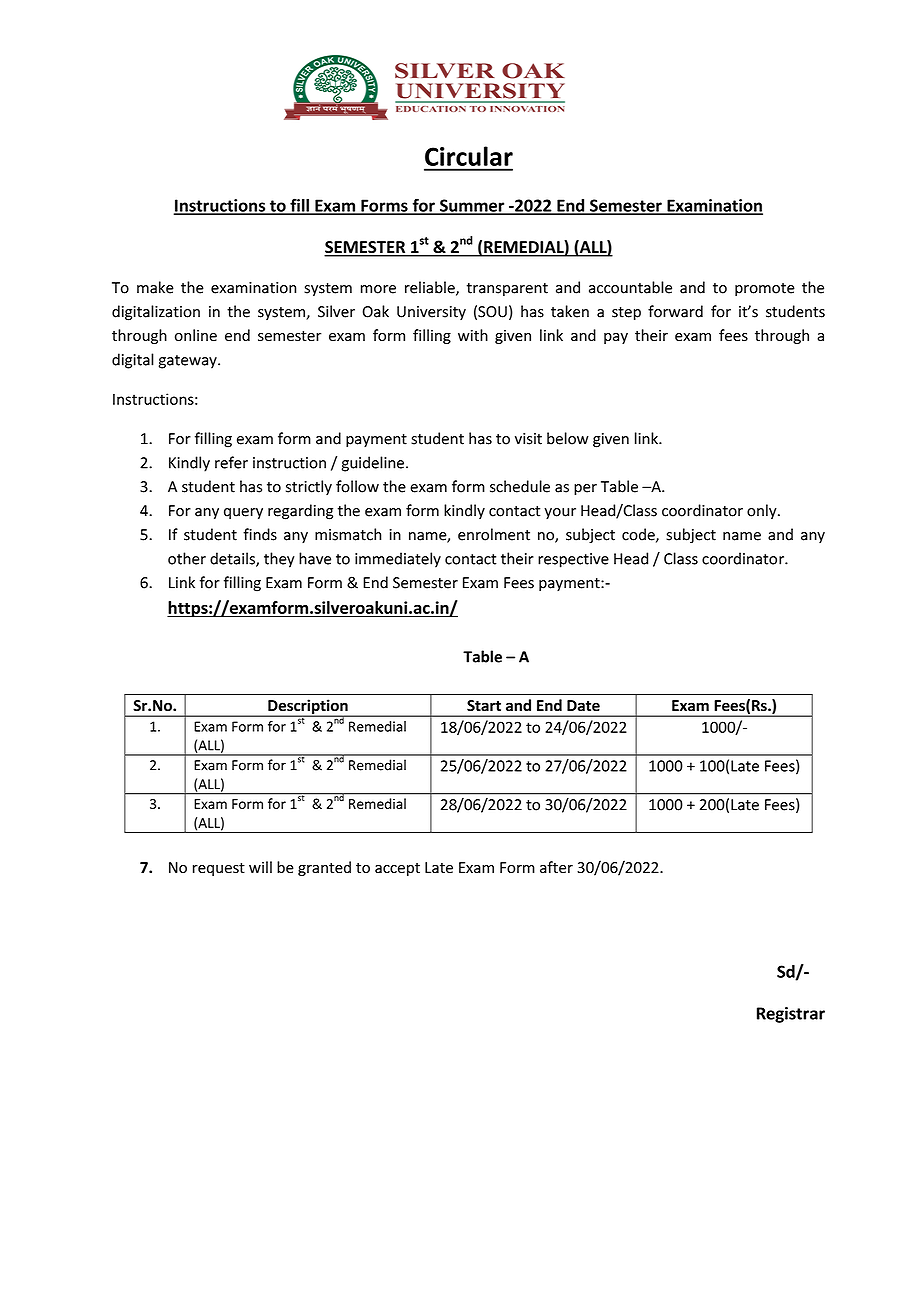 This document has width=924, height=1308. I want to click on they, so click(279, 560).
